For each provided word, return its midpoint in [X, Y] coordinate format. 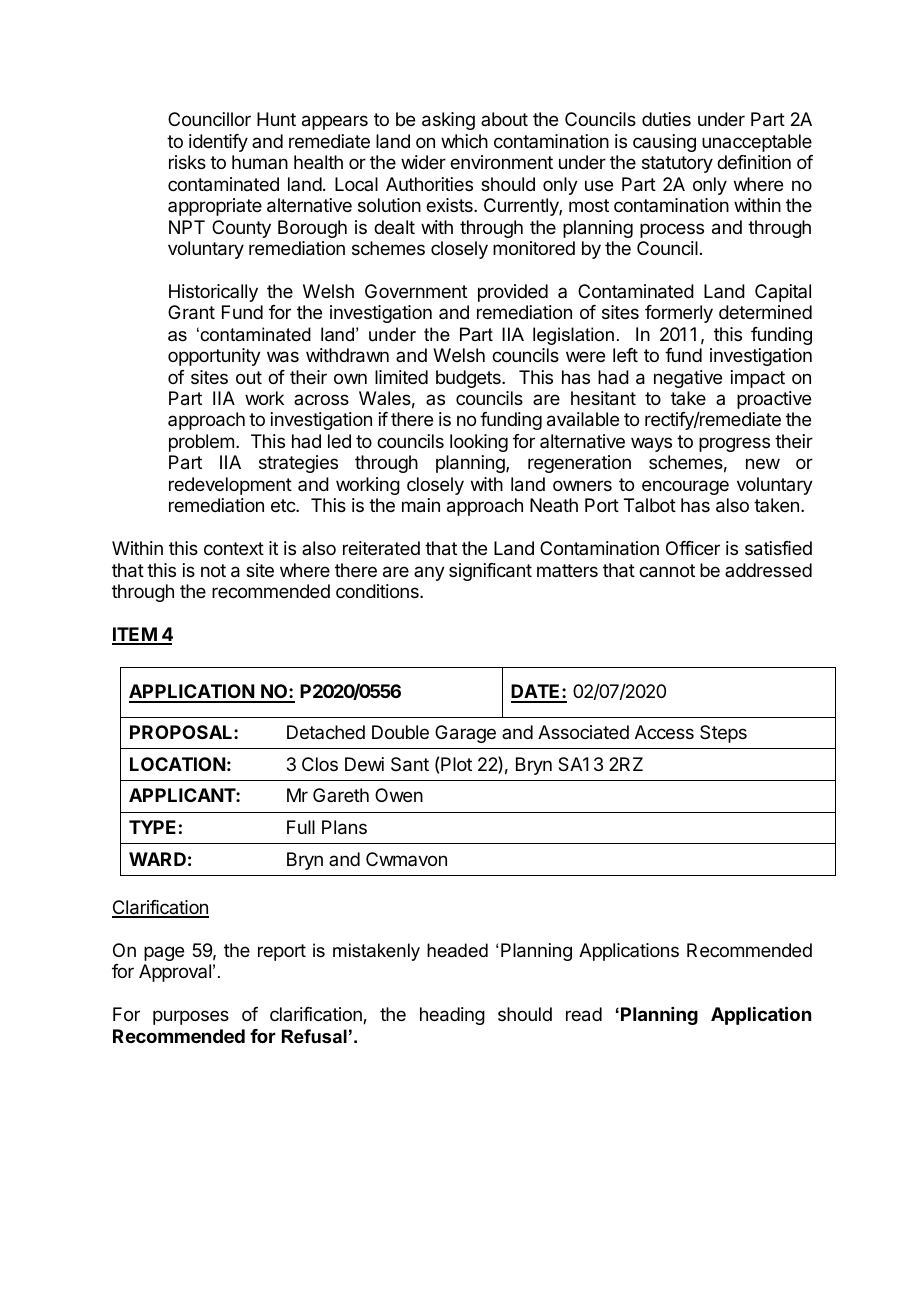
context [234, 548]
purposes [191, 1017]
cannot [667, 571]
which [464, 141]
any [429, 573]
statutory [677, 164]
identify [218, 143]
